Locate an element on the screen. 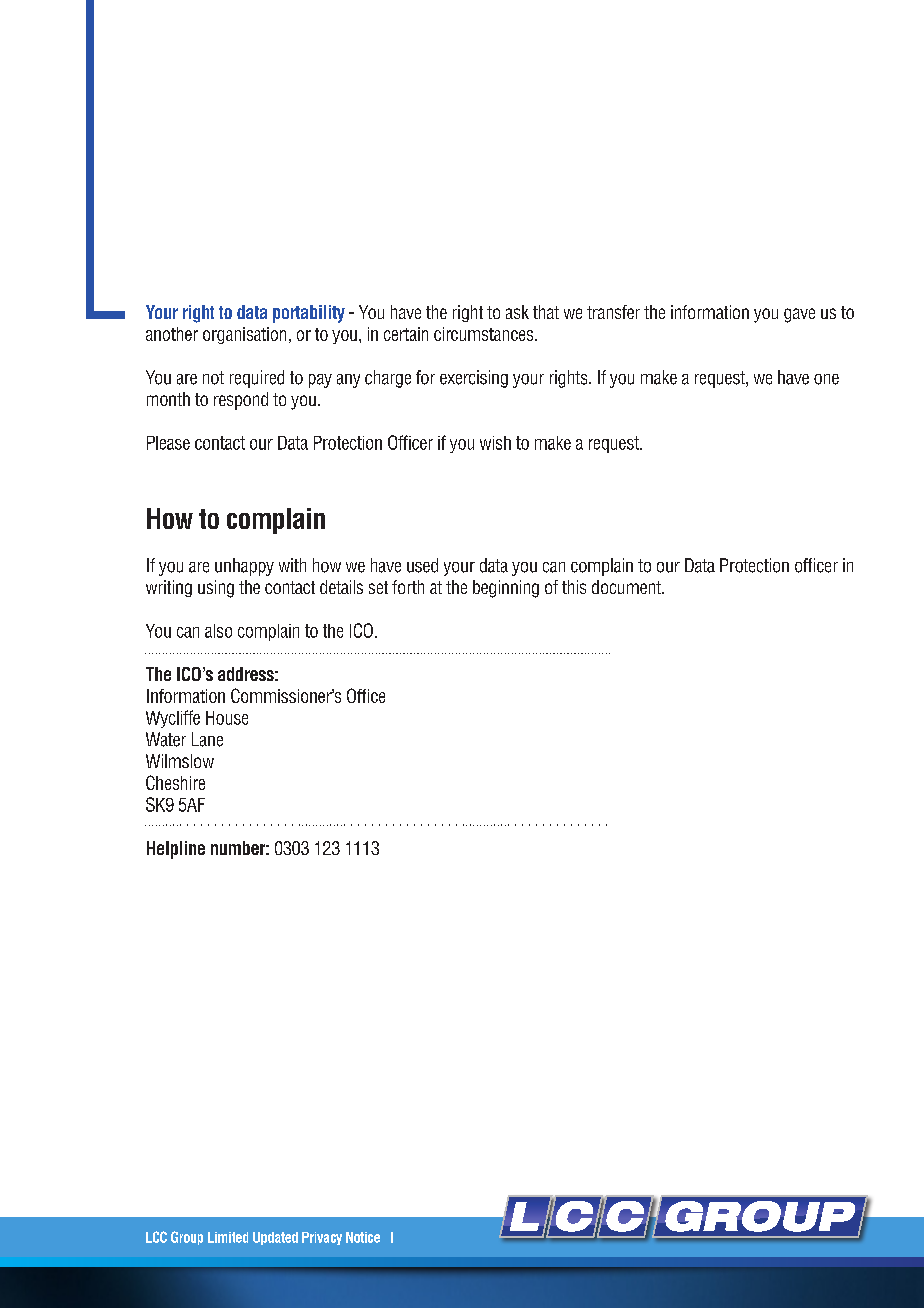 The height and width of the screenshot is (1308, 924). Helpline is located at coordinates (176, 850).
